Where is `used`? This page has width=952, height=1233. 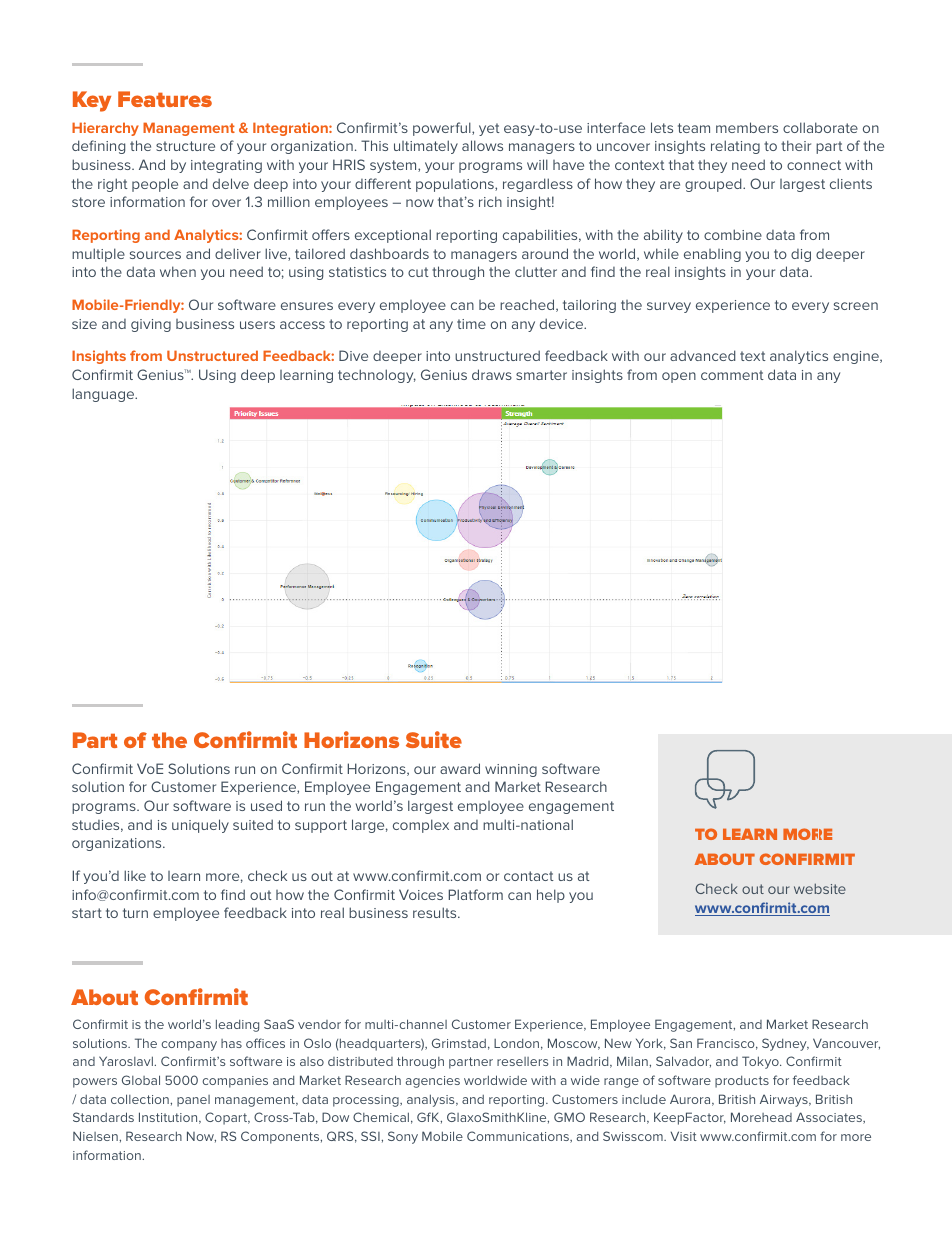 used is located at coordinates (266, 805).
